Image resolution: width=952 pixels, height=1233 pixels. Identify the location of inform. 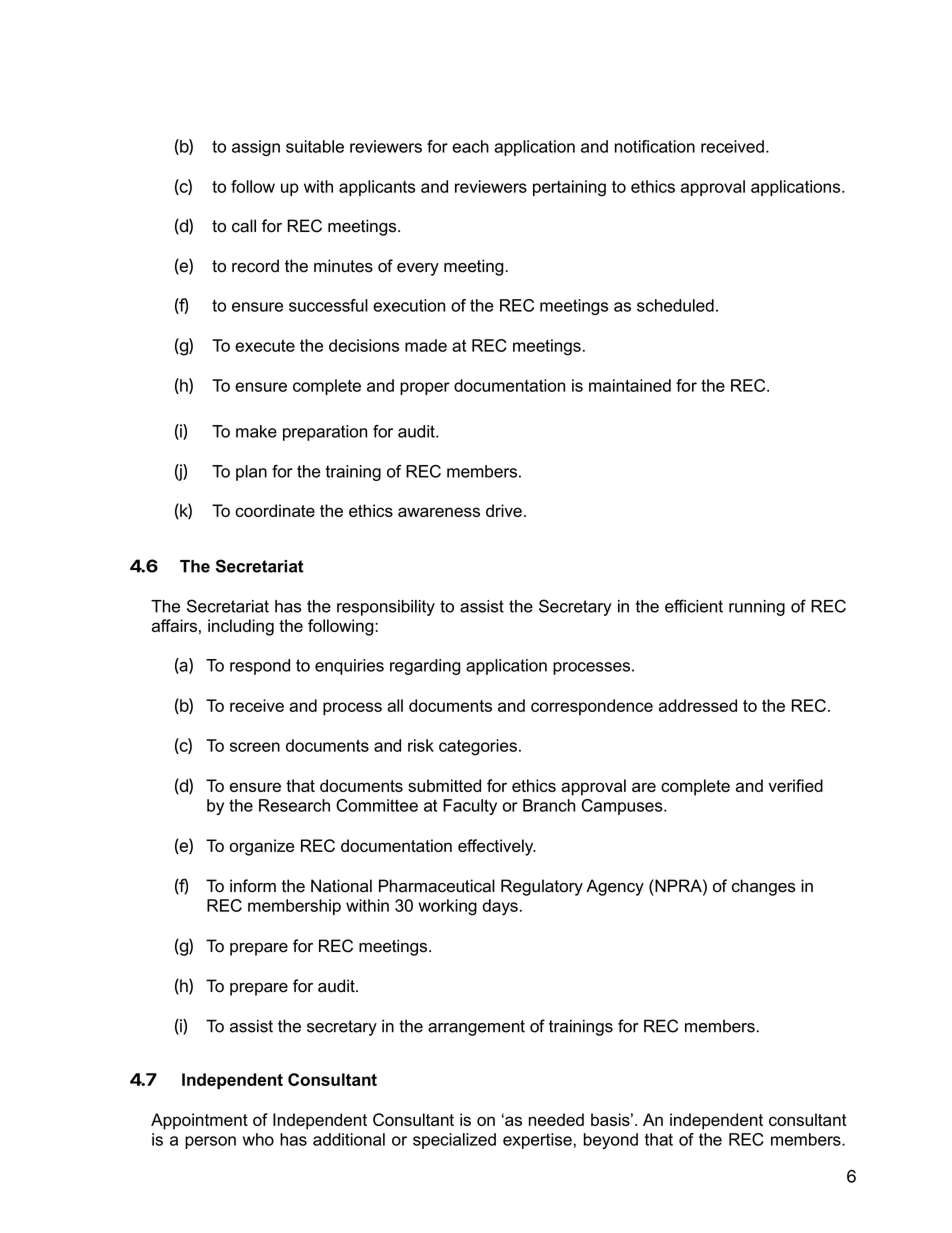
(253, 886).
